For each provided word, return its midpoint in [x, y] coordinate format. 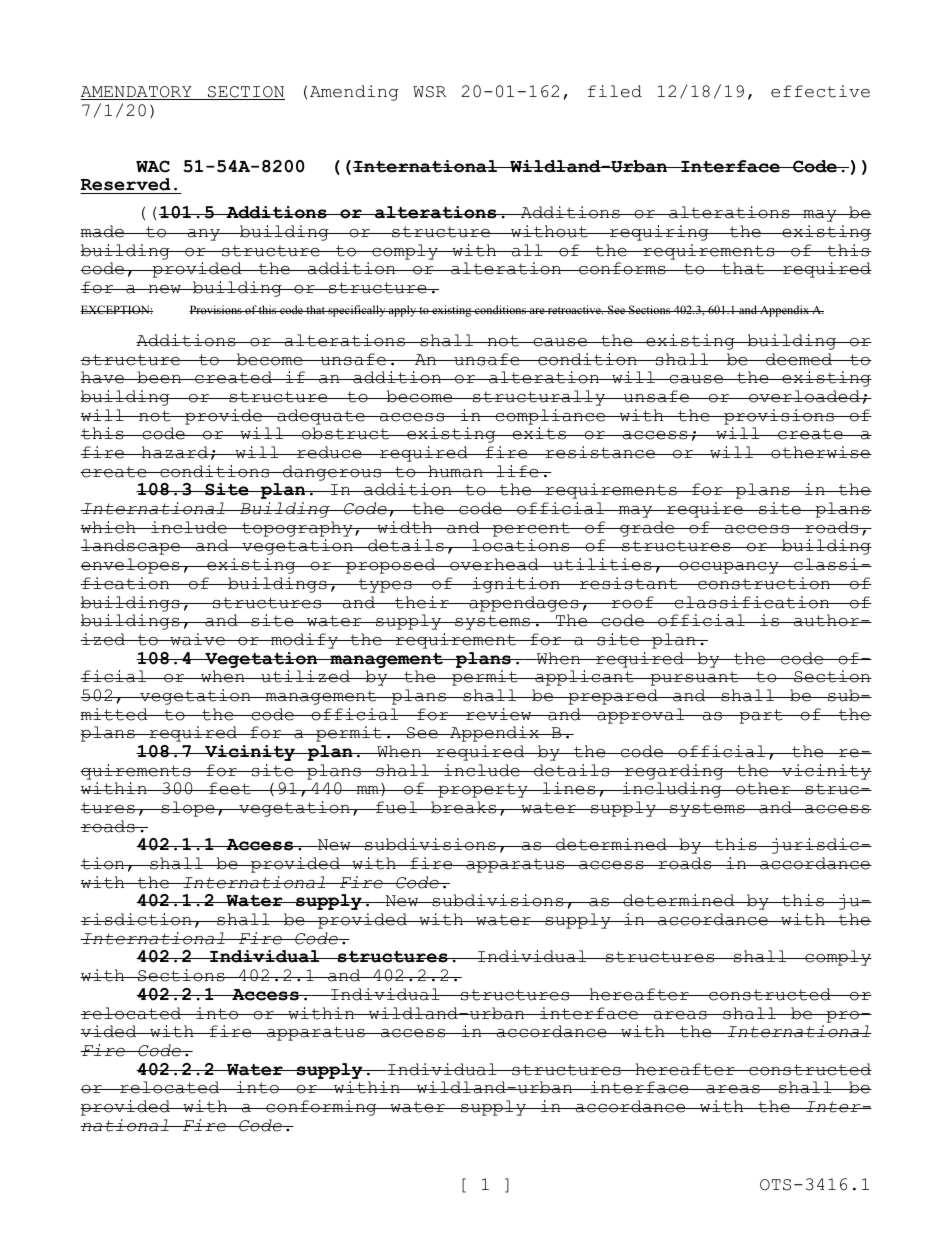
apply [402, 311]
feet [230, 788]
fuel [397, 807]
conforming [321, 1108]
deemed [799, 359]
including [672, 790]
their [422, 602]
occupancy [729, 568]
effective [820, 91]
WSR [429, 92]
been [159, 377]
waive [197, 639]
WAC [153, 166]
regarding [674, 772]
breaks [464, 807]
